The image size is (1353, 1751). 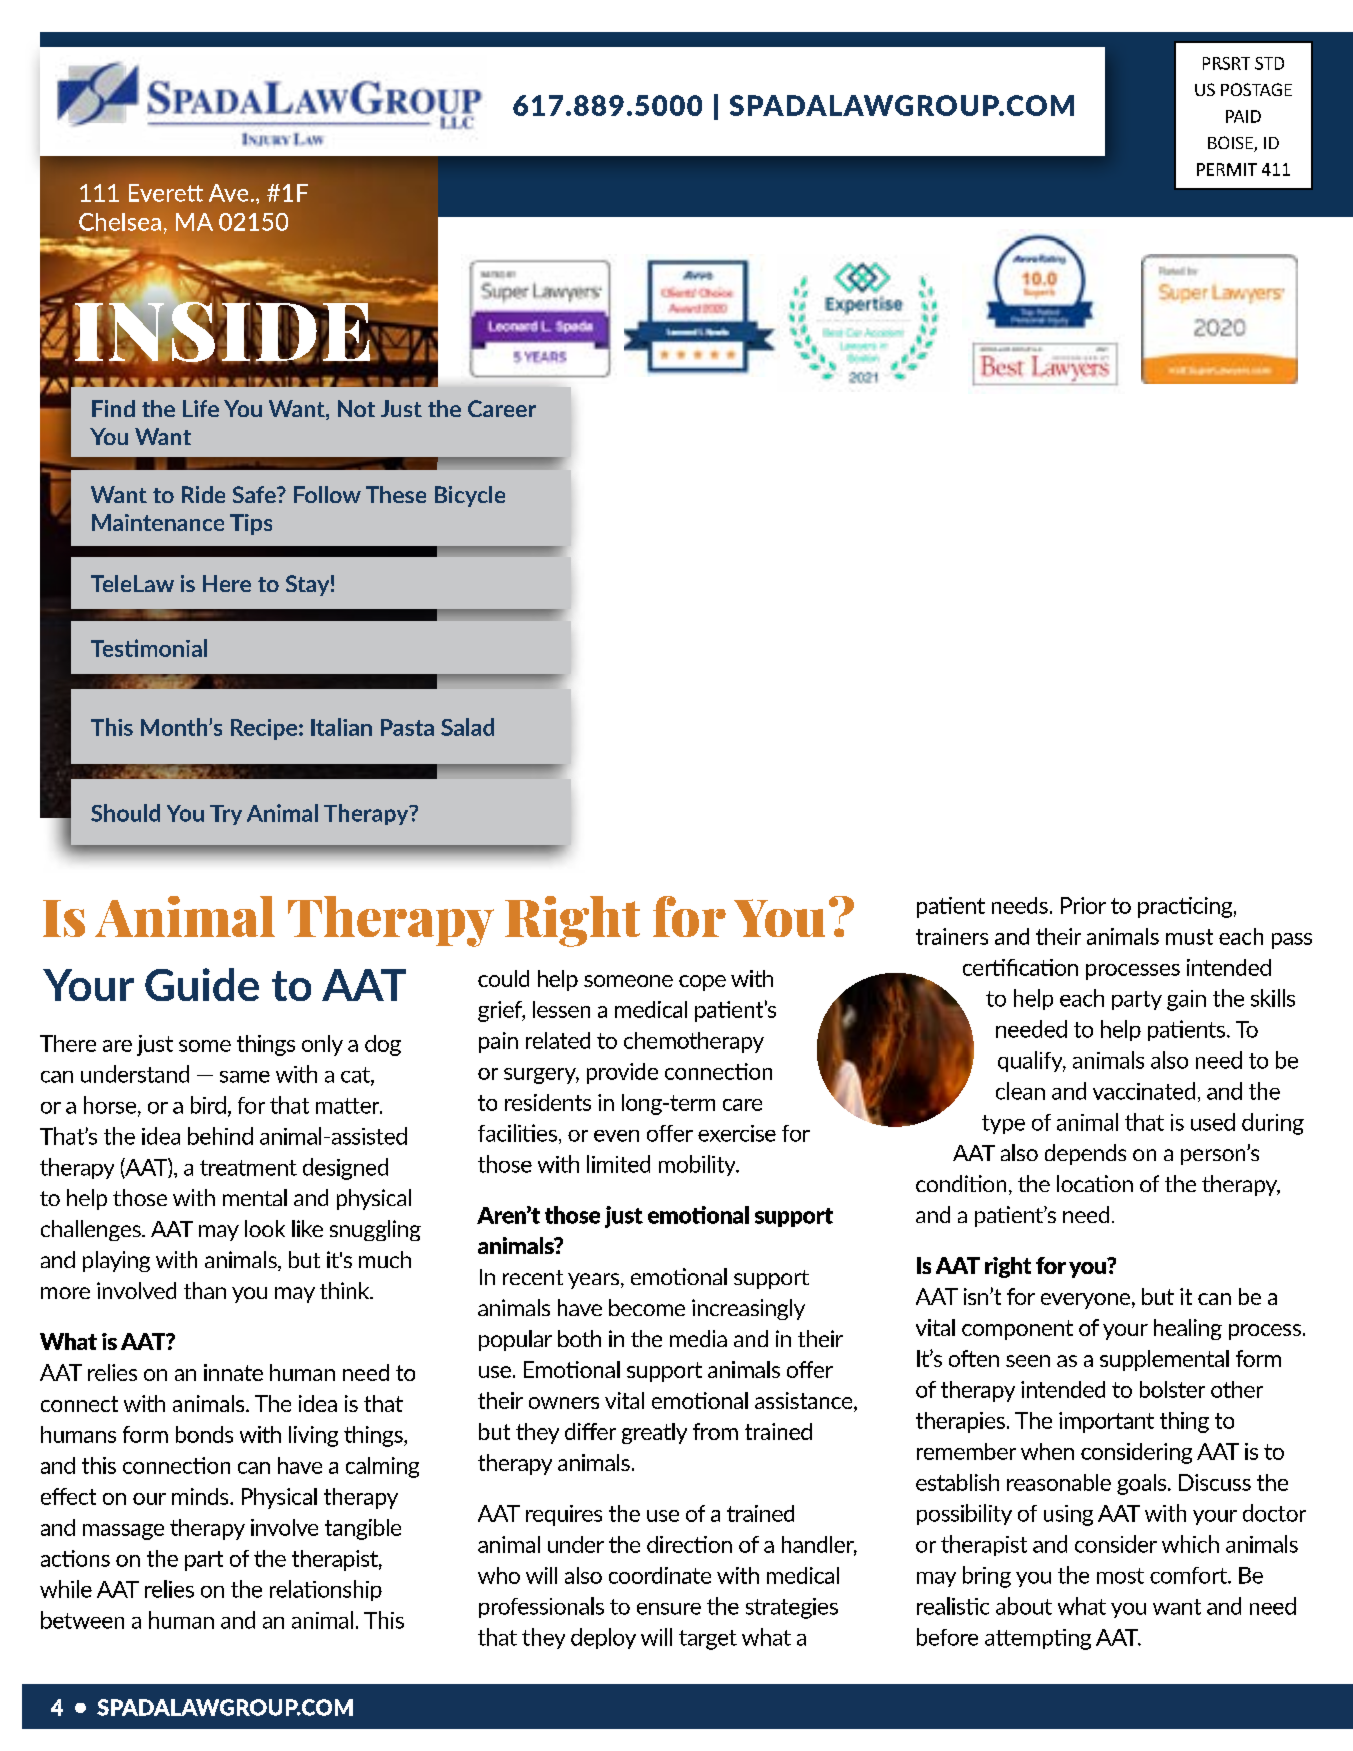 I want to click on Everett, so click(x=166, y=193).
